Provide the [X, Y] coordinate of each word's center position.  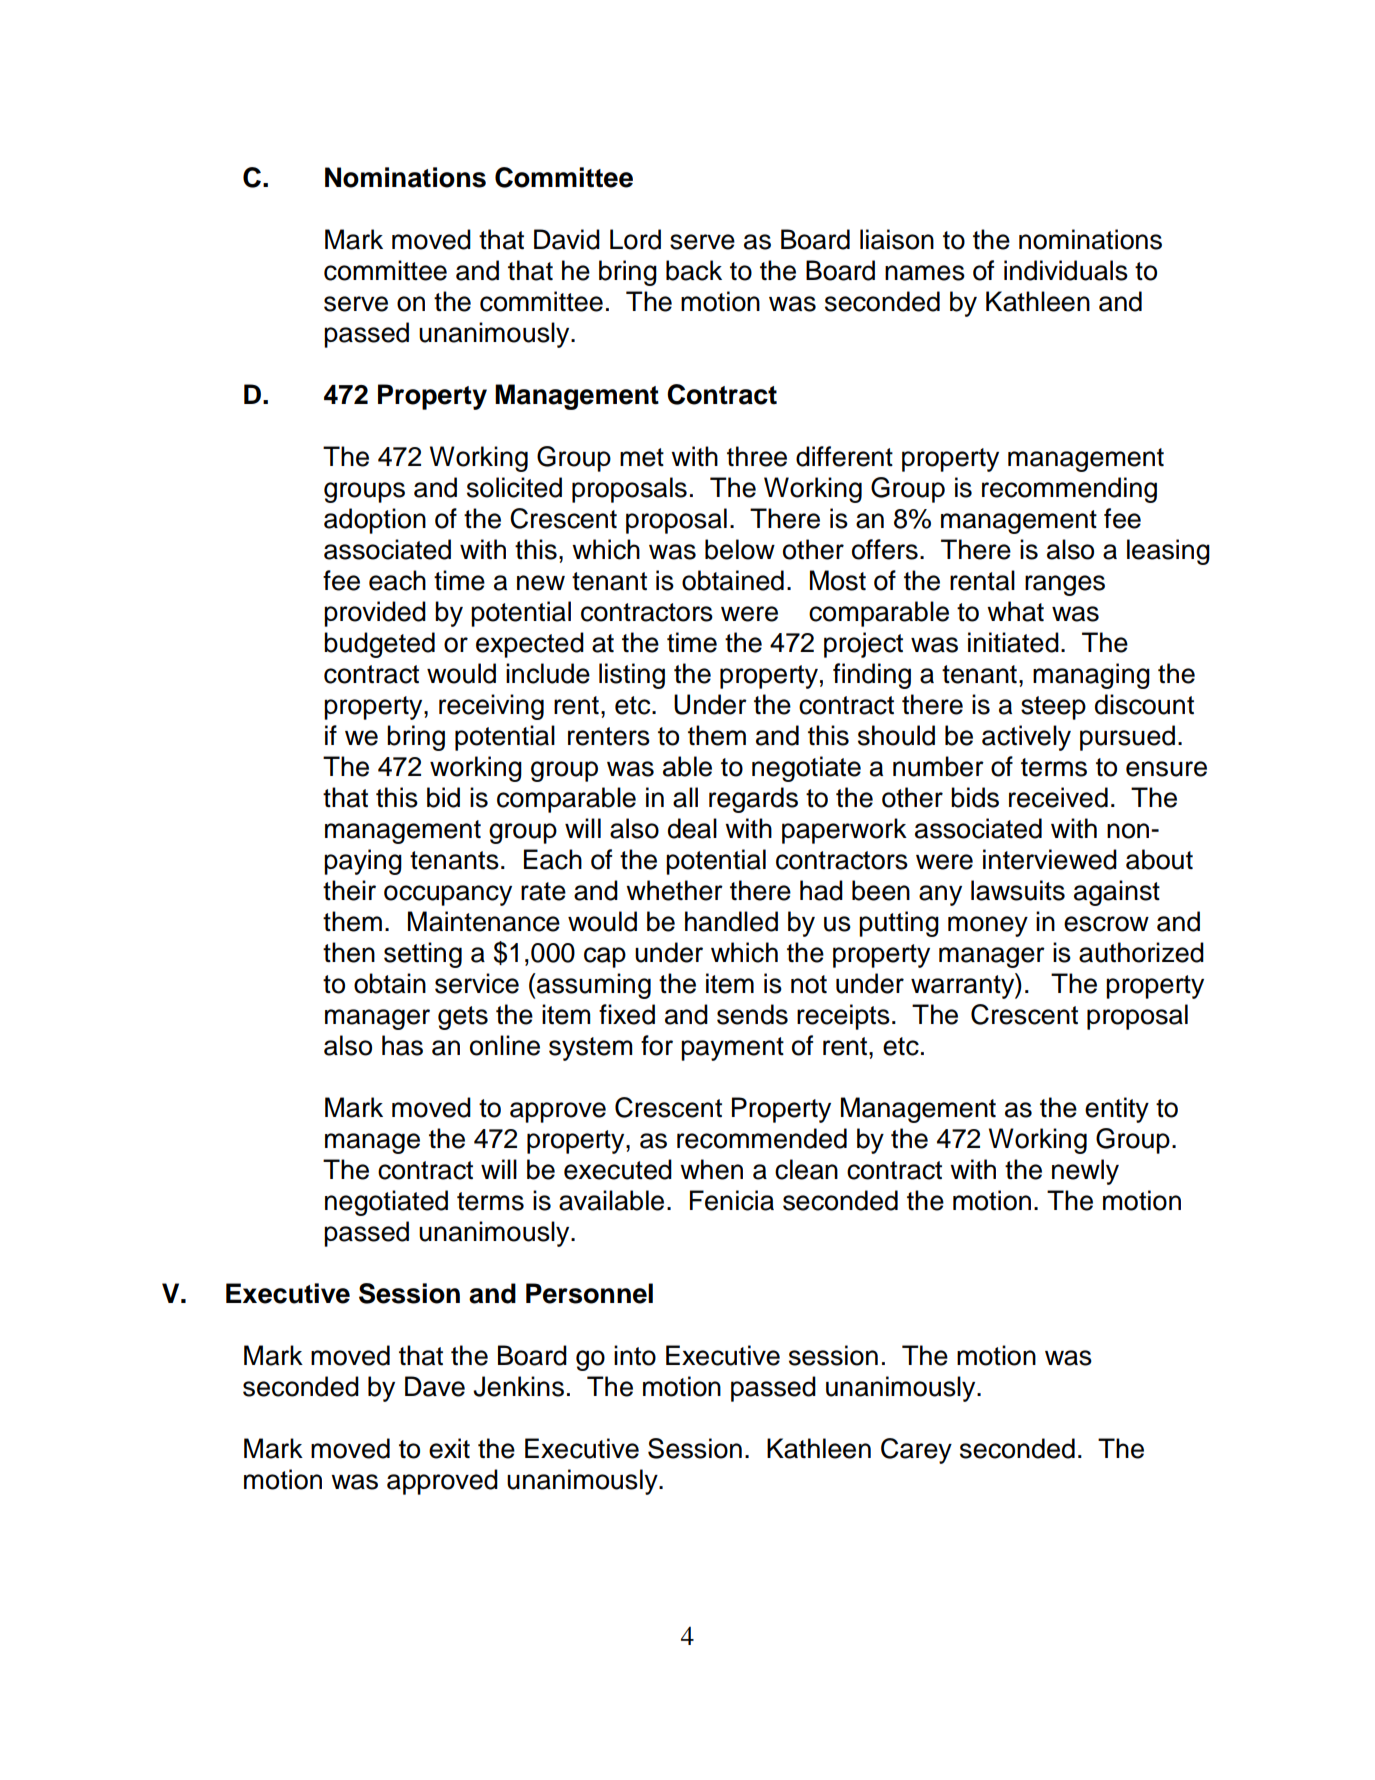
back [694, 270]
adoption [375, 521]
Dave [435, 1386]
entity [1117, 1110]
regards [753, 800]
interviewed [1050, 859]
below [740, 549]
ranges [1065, 585]
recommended [762, 1138]
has [402, 1045]
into [635, 1355]
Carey [916, 1451]
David [567, 239]
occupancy [448, 895]
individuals [1066, 270]
